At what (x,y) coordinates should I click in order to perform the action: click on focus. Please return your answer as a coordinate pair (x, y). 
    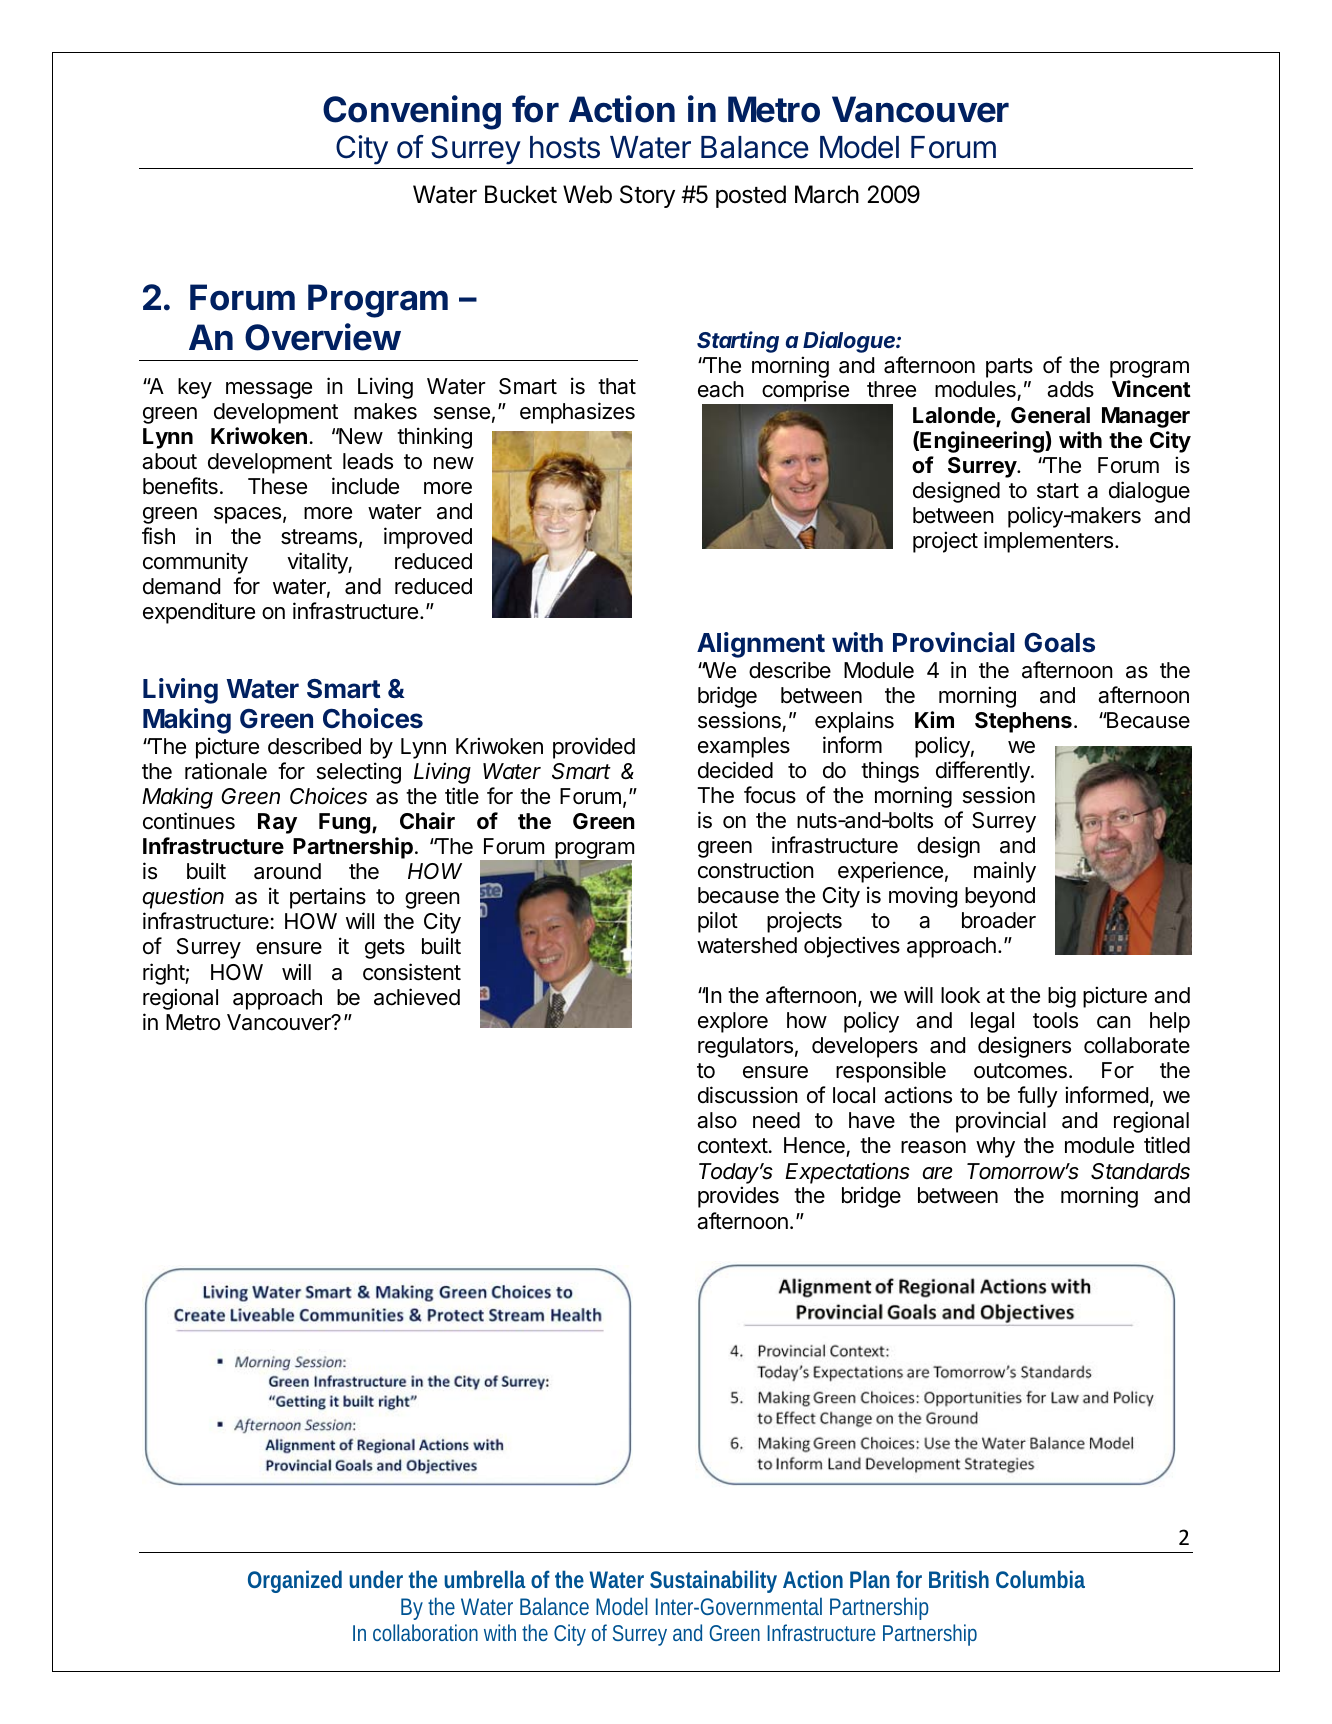
    Looking at the image, I should click on (770, 795).
